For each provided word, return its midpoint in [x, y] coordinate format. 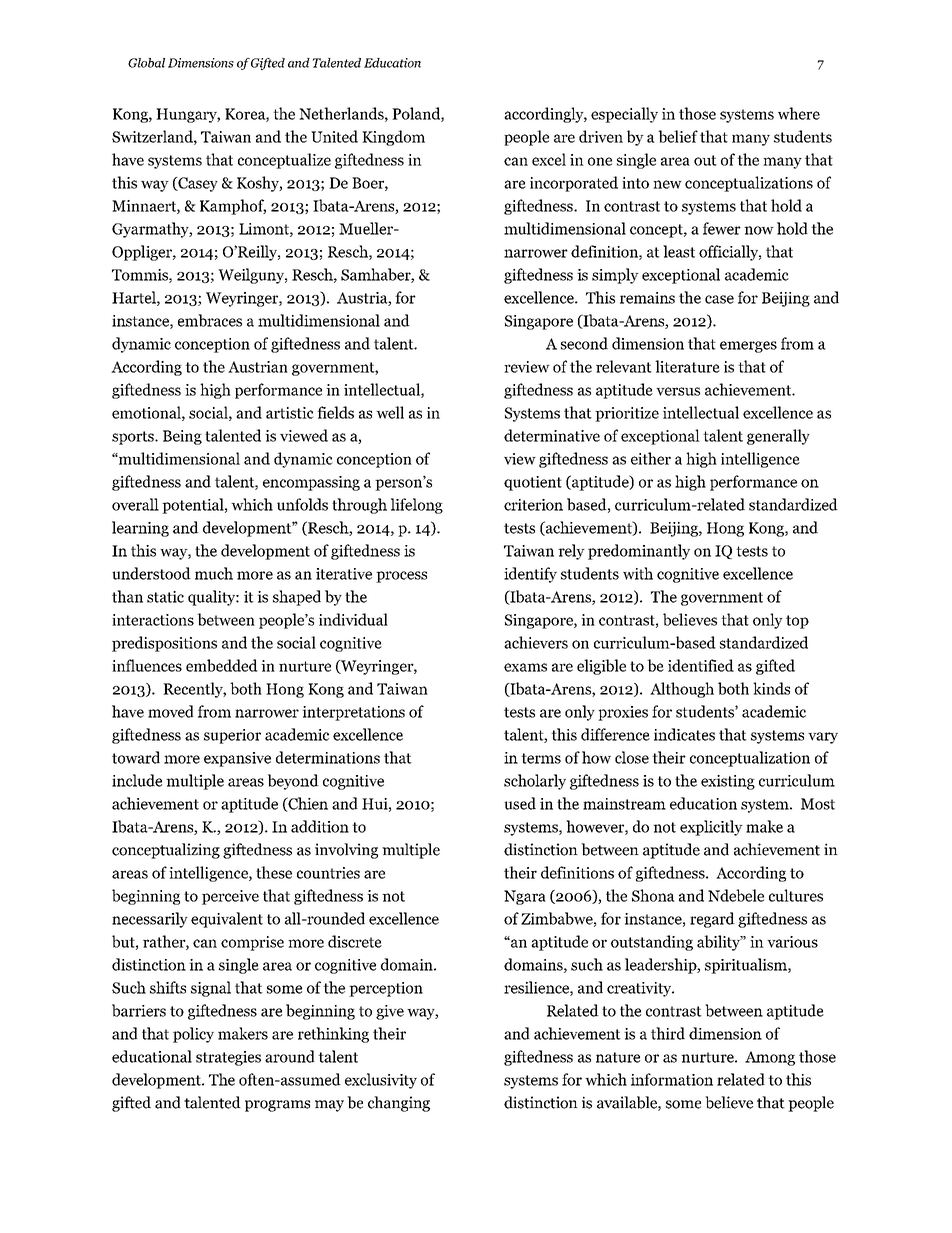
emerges [748, 347]
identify [530, 575]
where [799, 113]
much [214, 573]
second [584, 343]
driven [601, 136]
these [274, 872]
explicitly [711, 828]
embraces [210, 320]
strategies [228, 1058]
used [520, 803]
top [797, 622]
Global [146, 63]
